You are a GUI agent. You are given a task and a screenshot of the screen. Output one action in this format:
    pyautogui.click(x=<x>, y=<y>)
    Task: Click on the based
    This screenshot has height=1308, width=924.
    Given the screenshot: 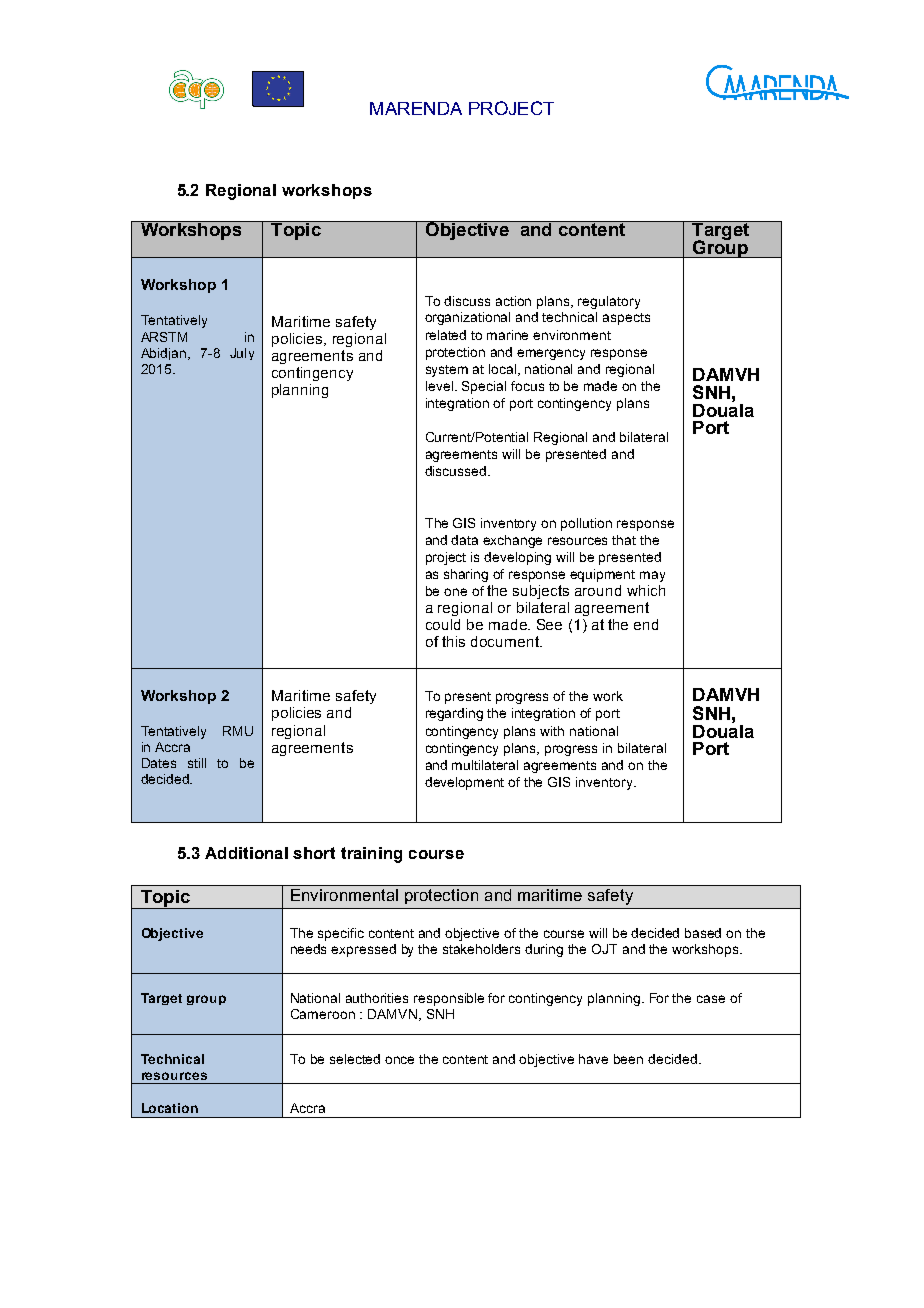 What is the action you would take?
    pyautogui.click(x=703, y=933)
